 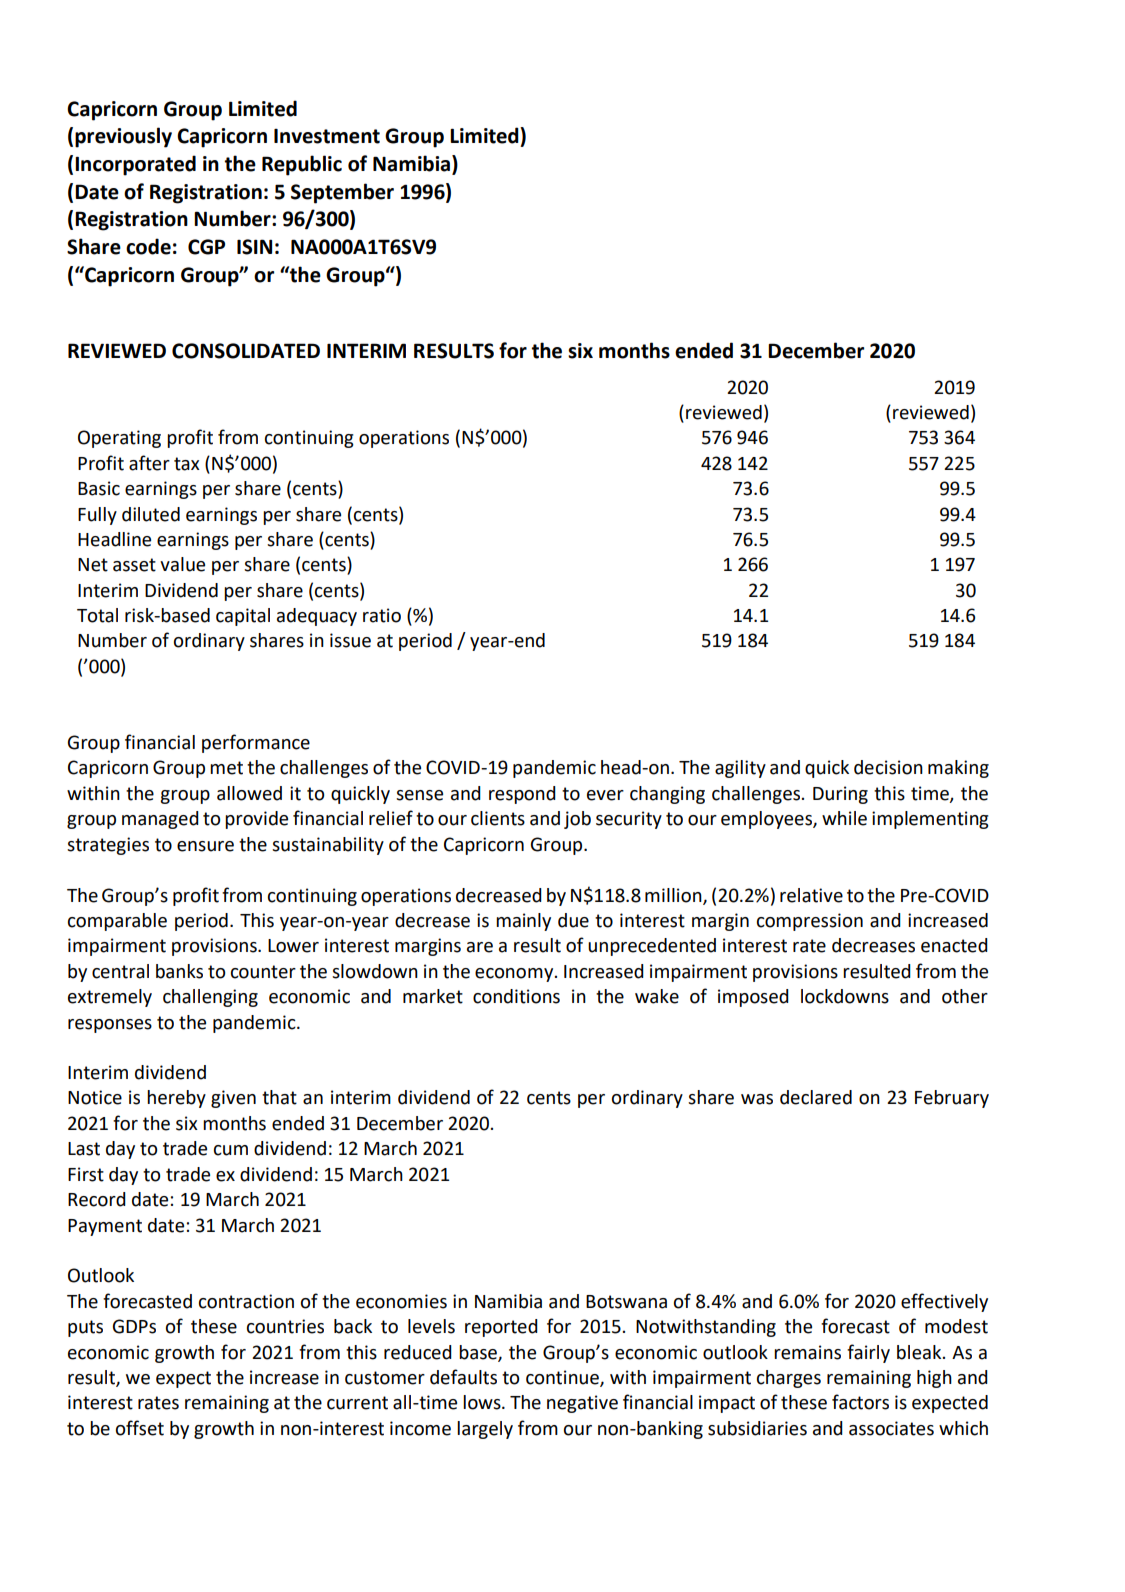 I want to click on continue, so click(x=563, y=1378).
